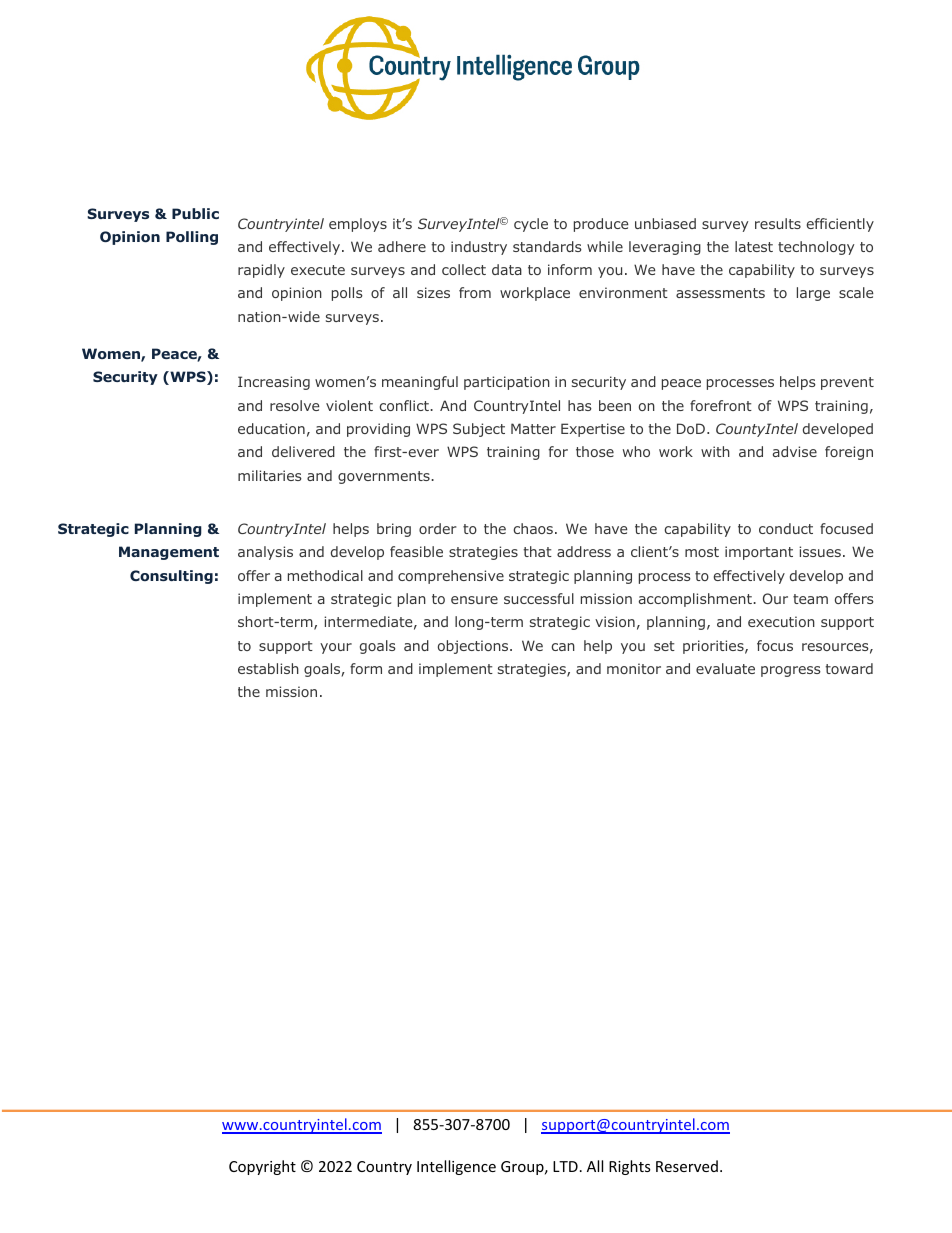 This page has width=952, height=1233. I want to click on rapidly, so click(261, 271).
